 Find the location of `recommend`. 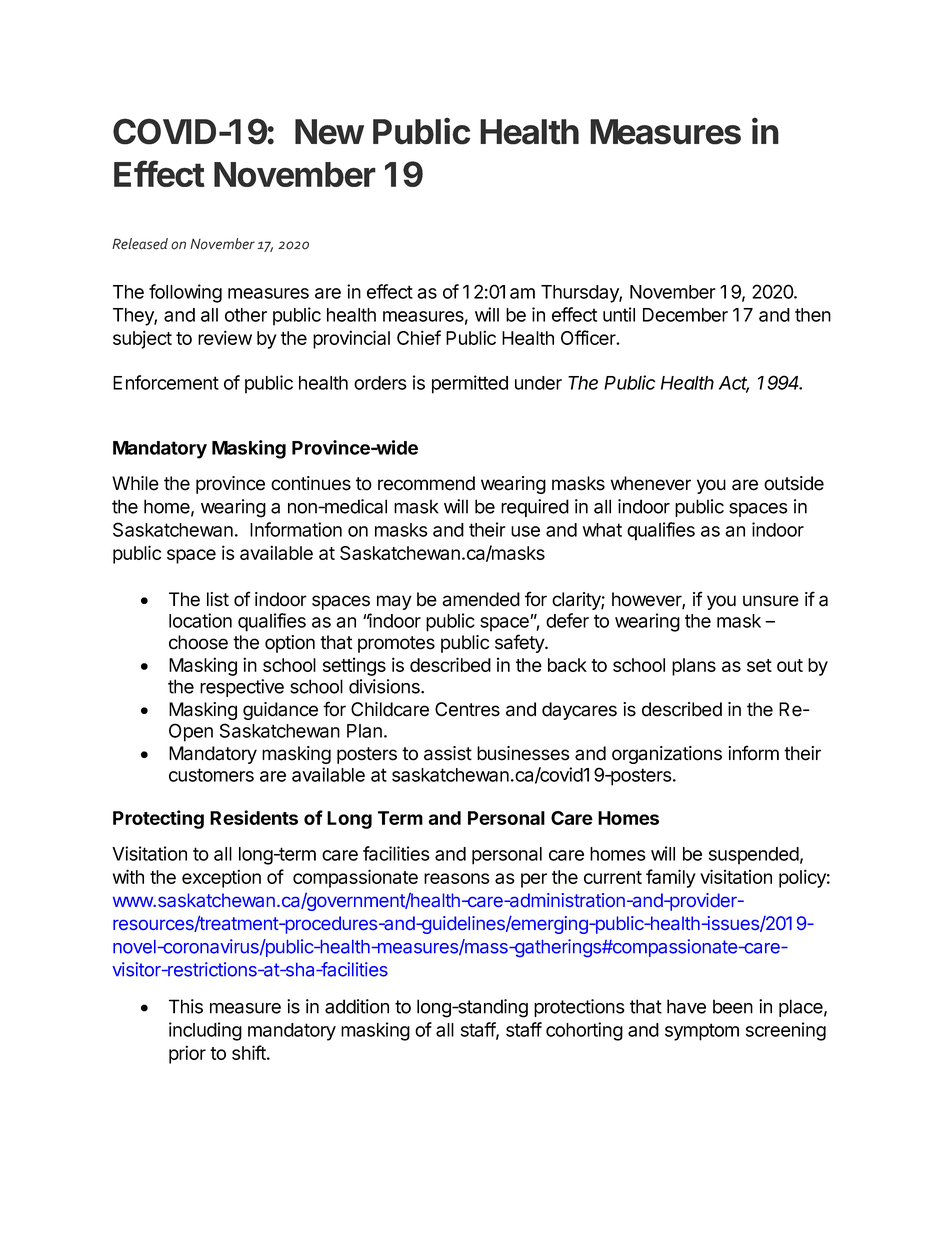

recommend is located at coordinates (426, 483).
